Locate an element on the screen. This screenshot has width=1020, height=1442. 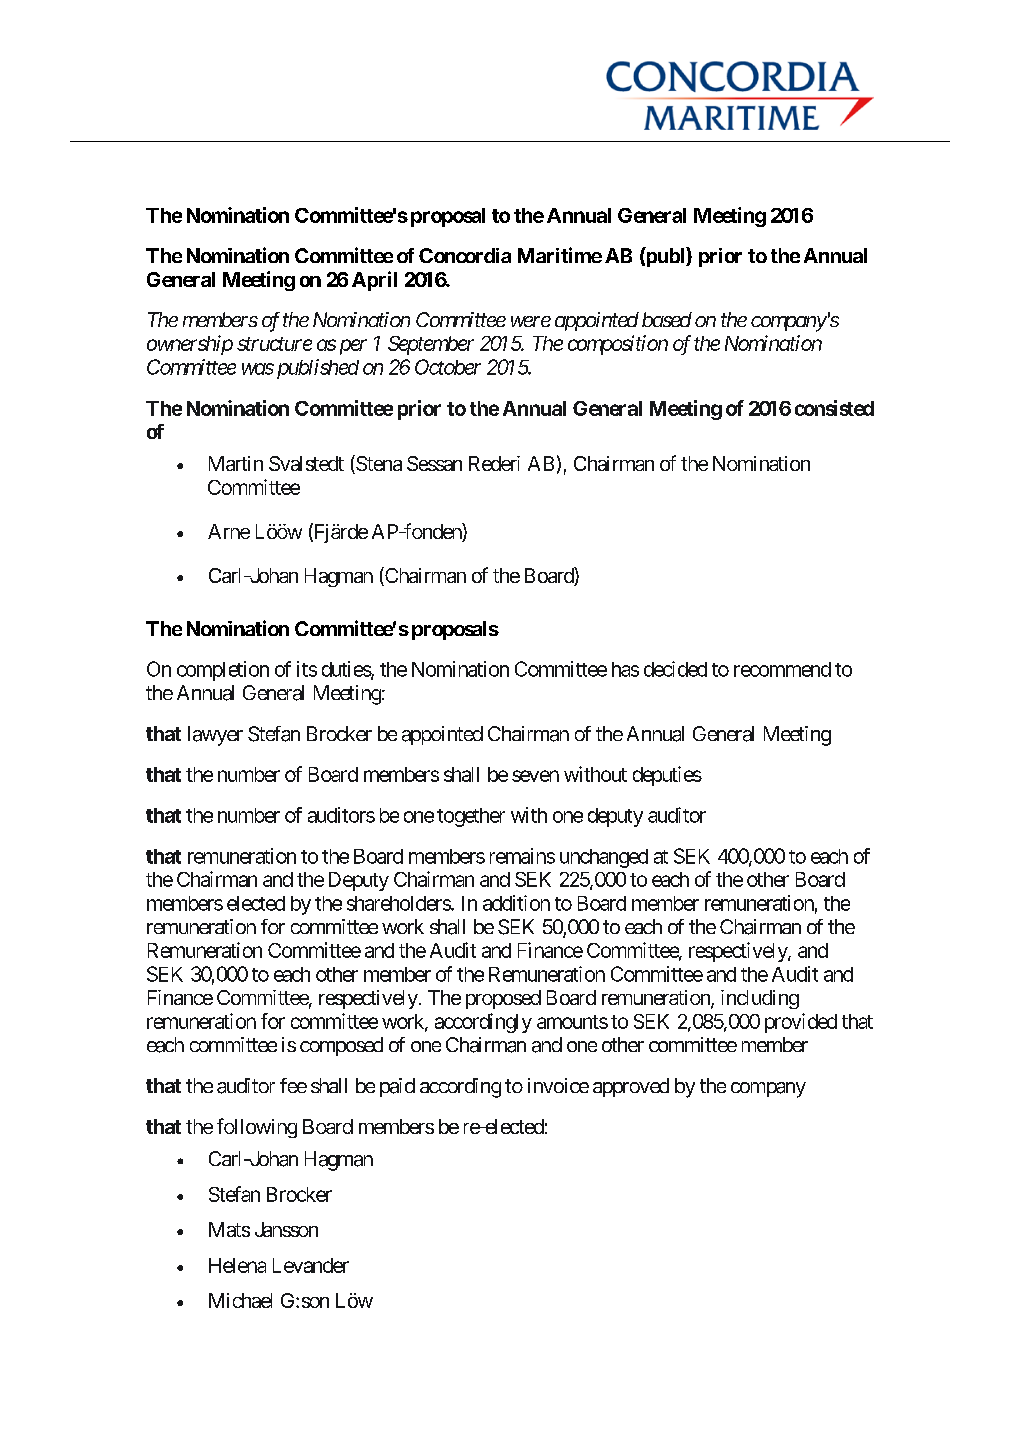
lawyer is located at coordinates (215, 736).
